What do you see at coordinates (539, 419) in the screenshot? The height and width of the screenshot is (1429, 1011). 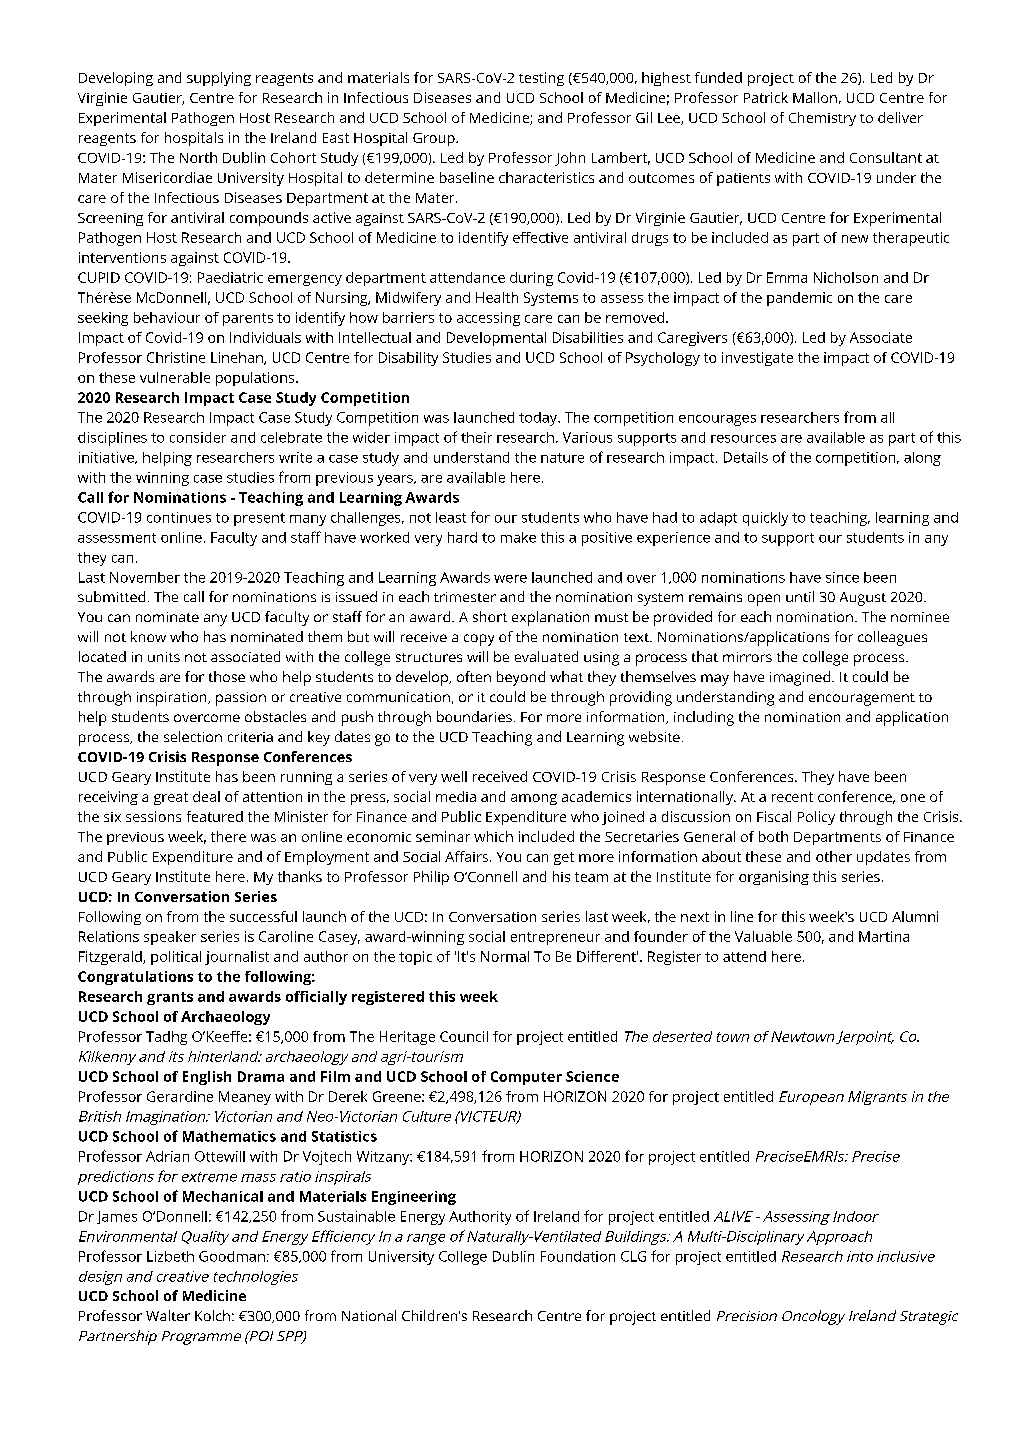 I see `today` at bounding box center [539, 419].
